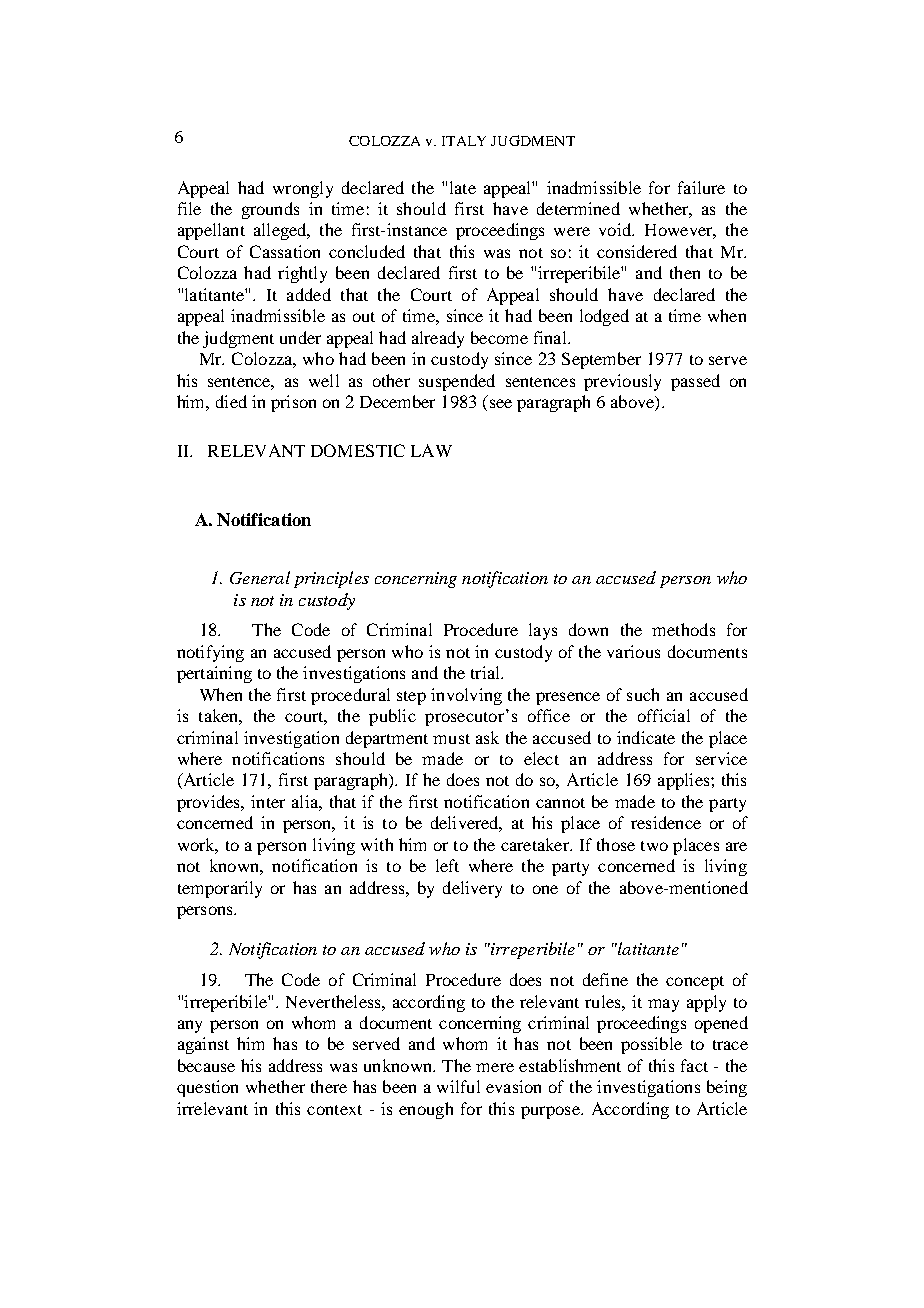 The image size is (924, 1308). Describe the element at coordinates (457, 382) in the document. I see `suspended` at that location.
